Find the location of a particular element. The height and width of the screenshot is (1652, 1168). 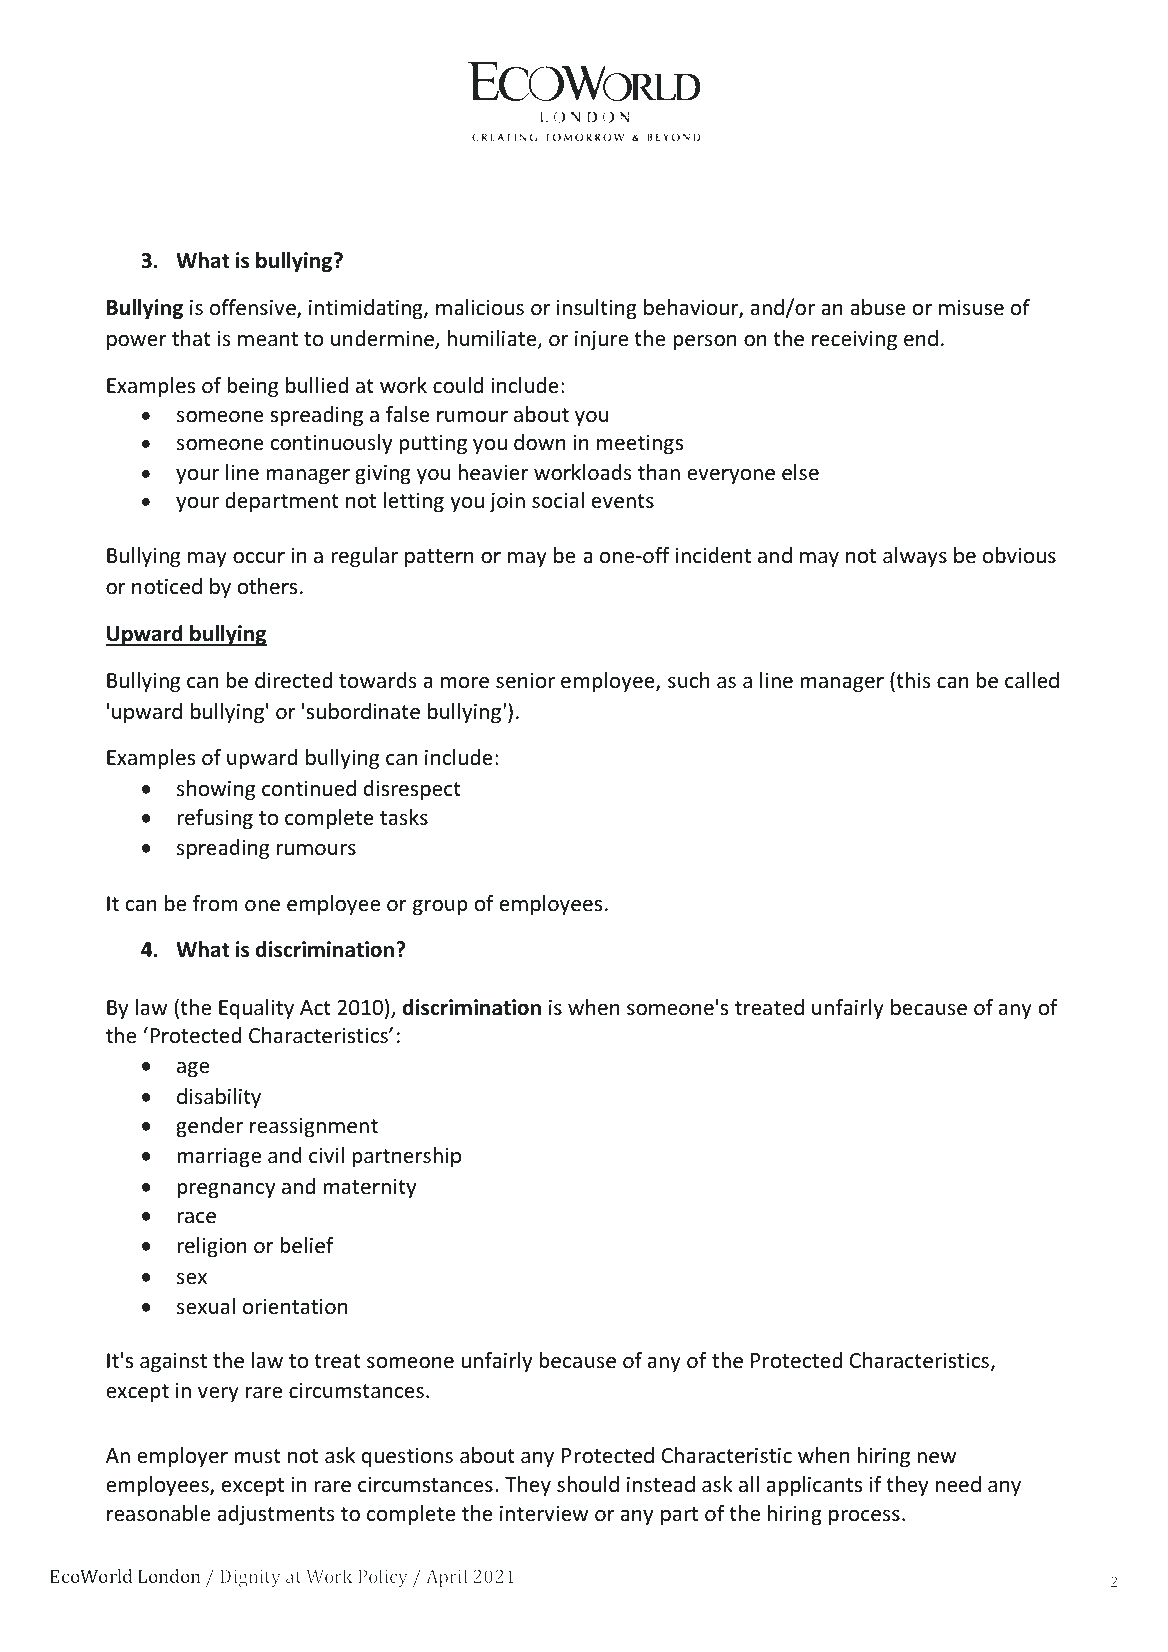

new is located at coordinates (936, 1458).
